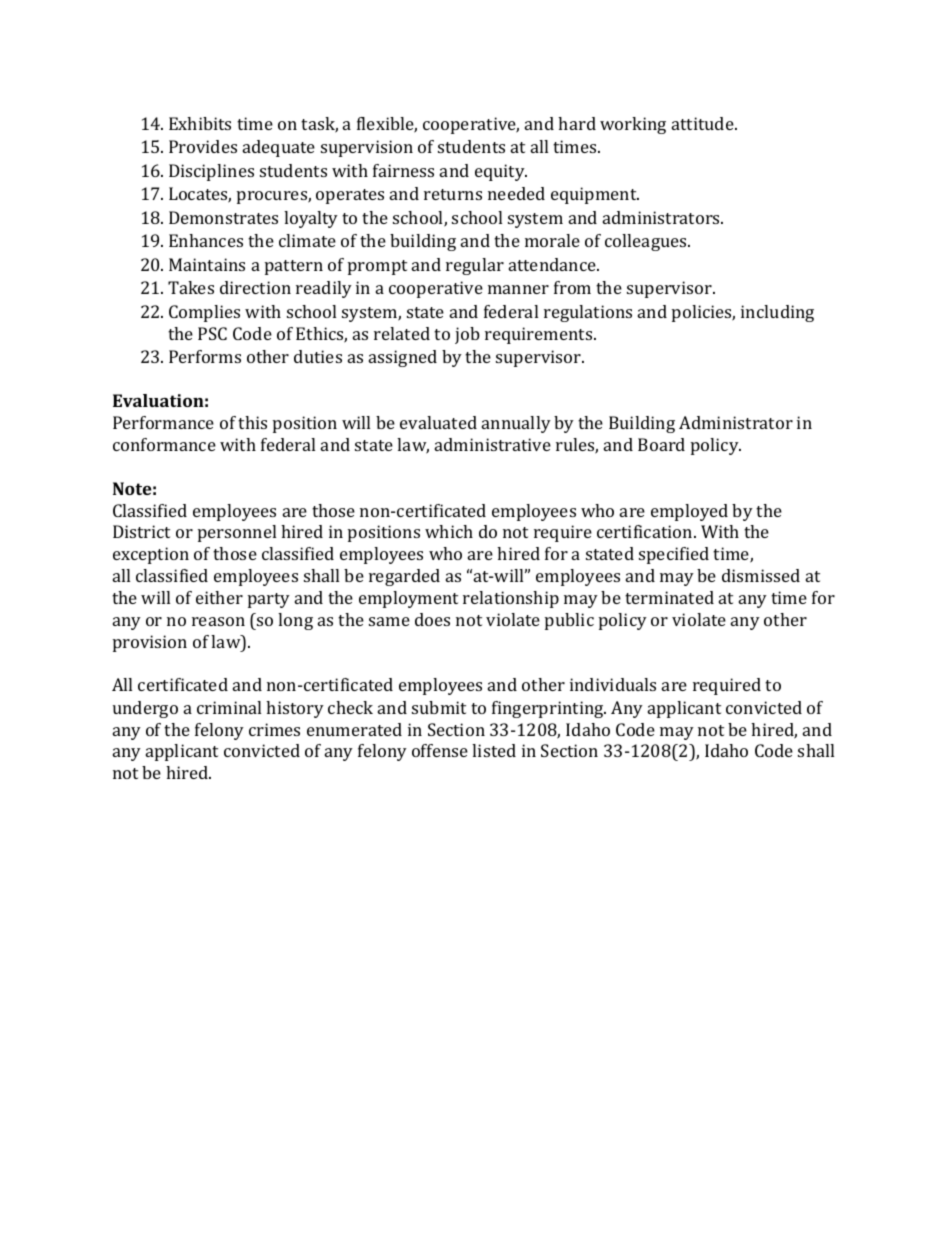 The width and height of the screenshot is (952, 1233). I want to click on Board, so click(661, 444).
